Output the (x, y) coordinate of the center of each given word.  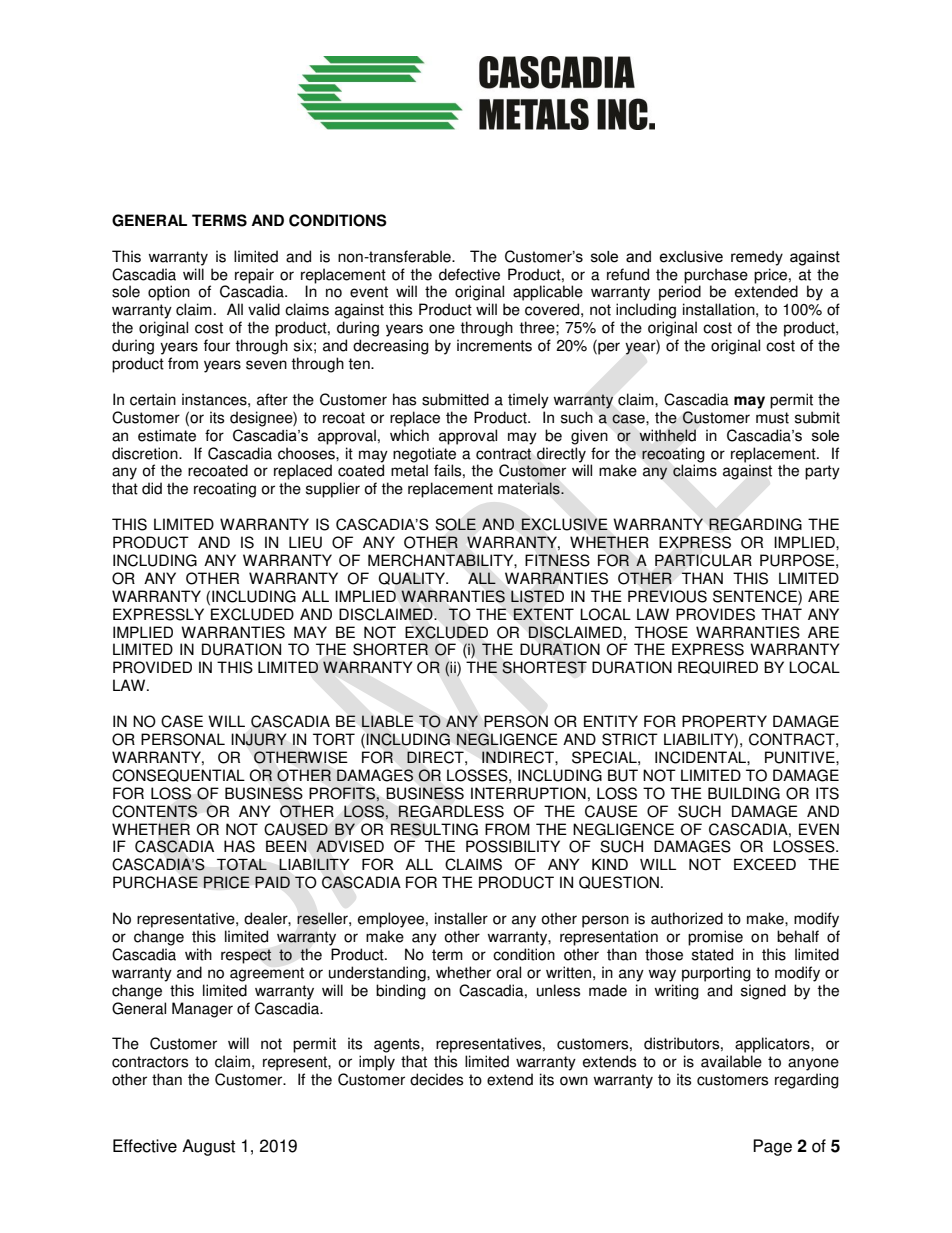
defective (469, 274)
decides (436, 1079)
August (208, 1147)
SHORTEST (544, 667)
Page (772, 1147)
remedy (757, 258)
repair (254, 276)
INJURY (259, 739)
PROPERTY (724, 721)
